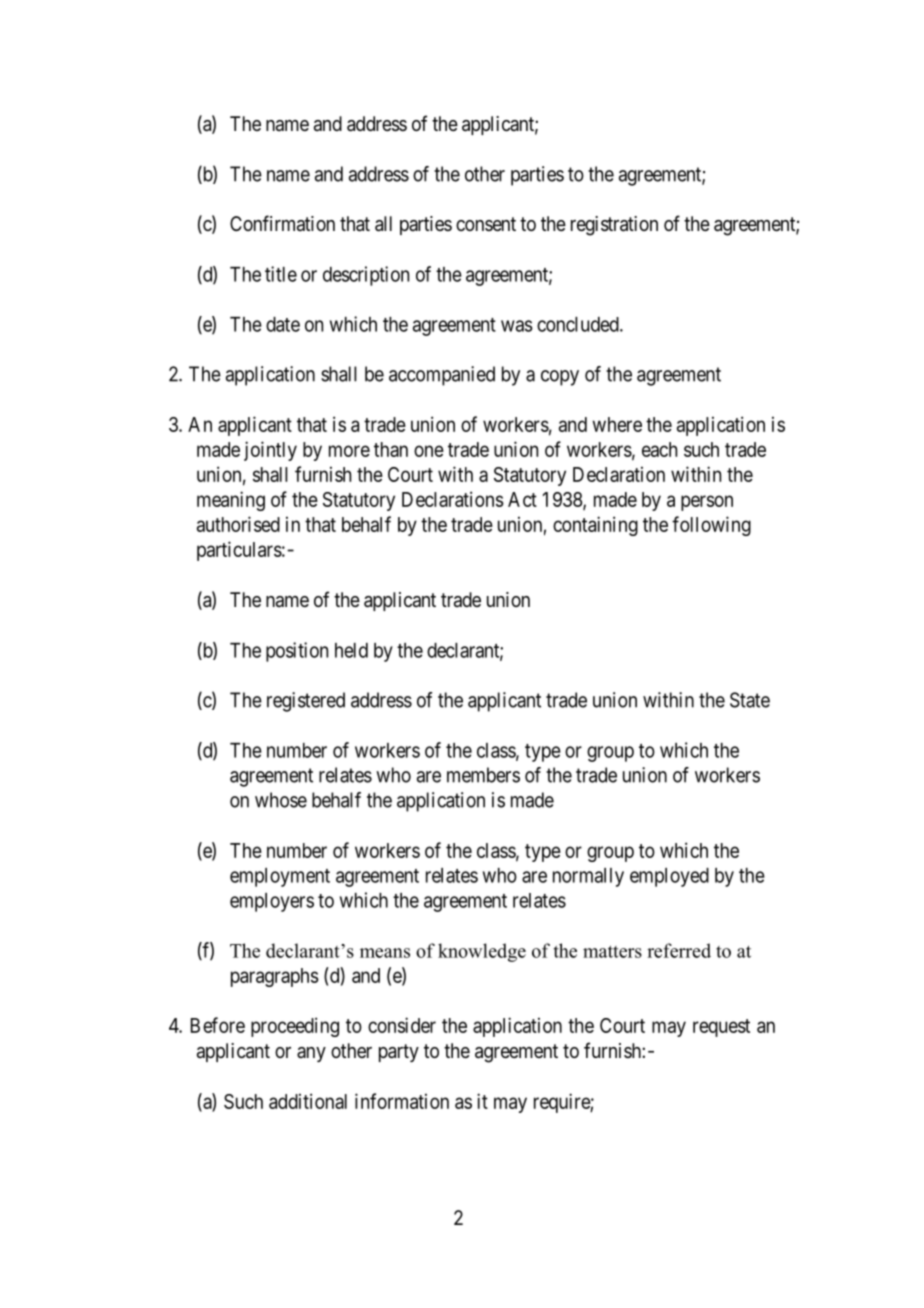  I want to click on each, so click(659, 449).
